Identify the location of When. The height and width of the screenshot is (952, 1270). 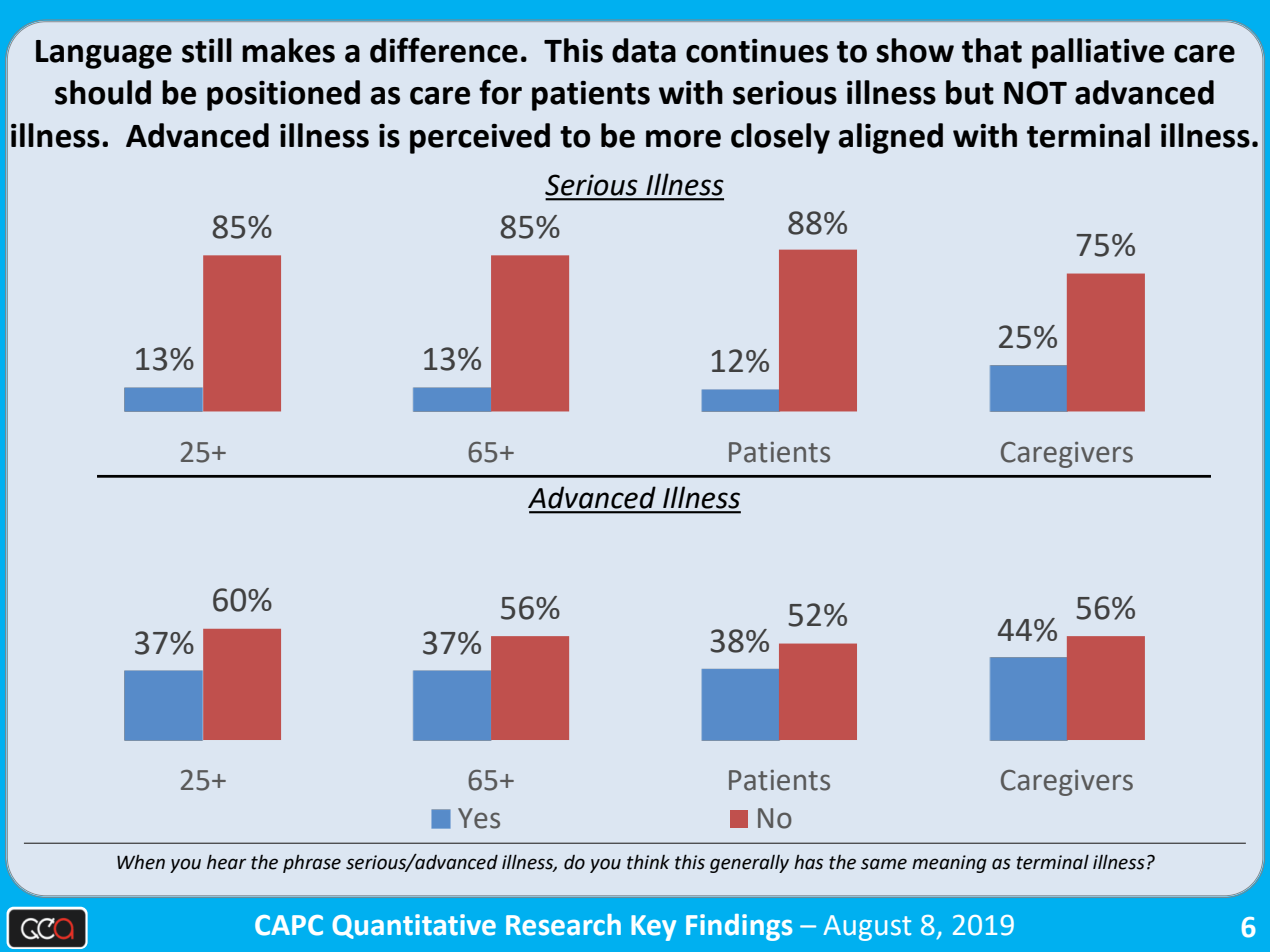
(141, 862).
